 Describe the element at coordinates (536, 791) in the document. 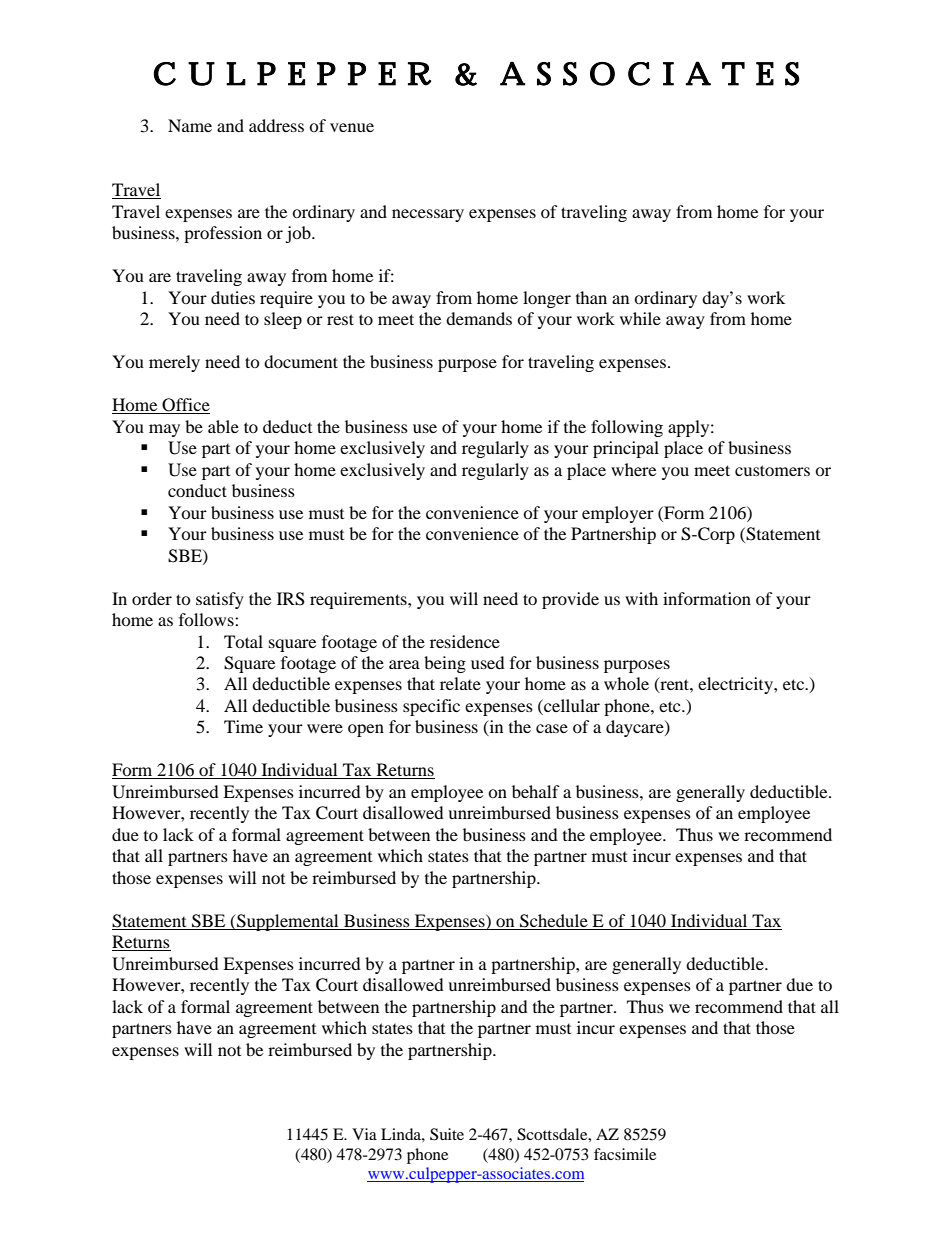

I see `behalf` at that location.
